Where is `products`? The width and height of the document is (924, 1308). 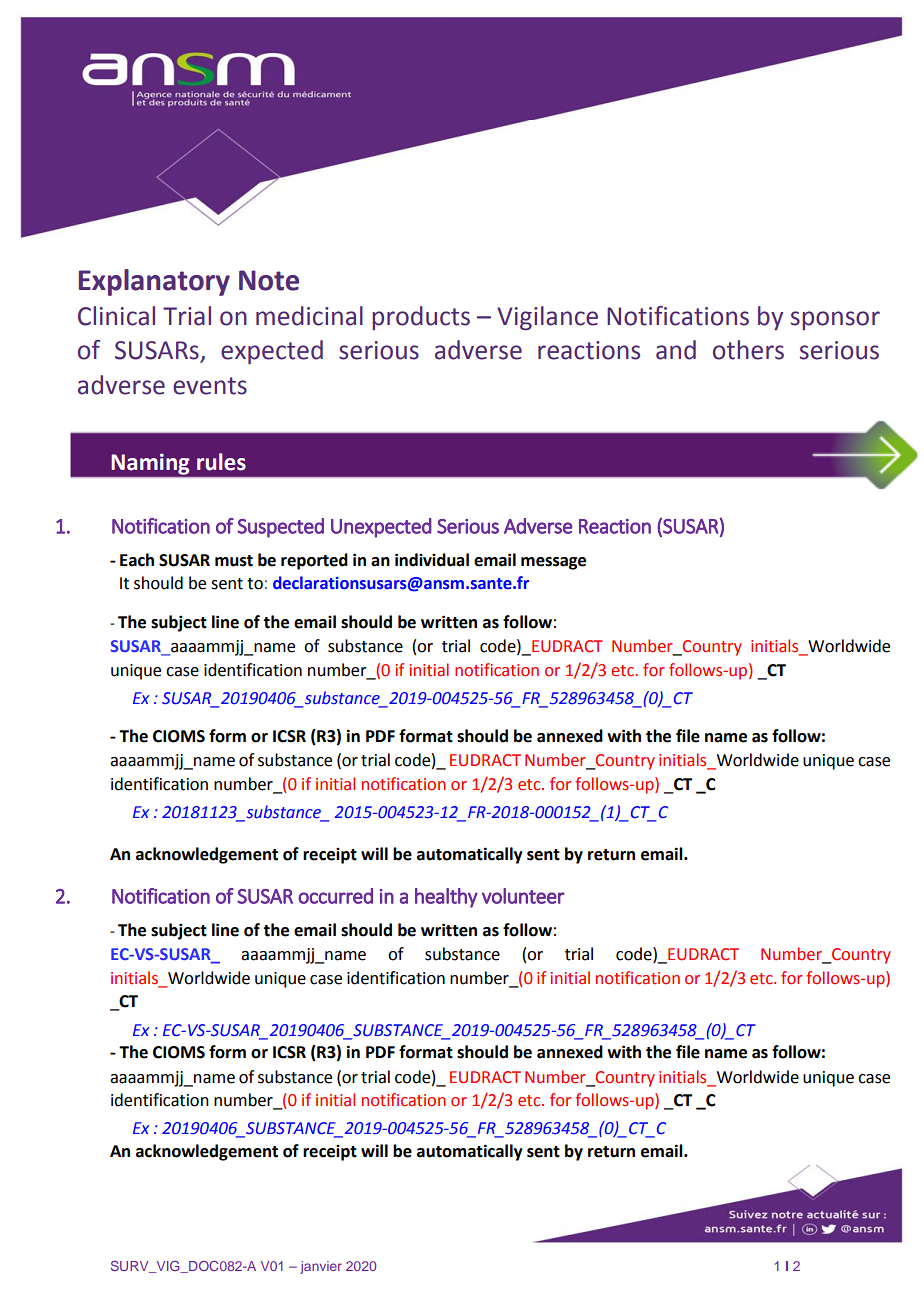 products is located at coordinates (421, 318).
